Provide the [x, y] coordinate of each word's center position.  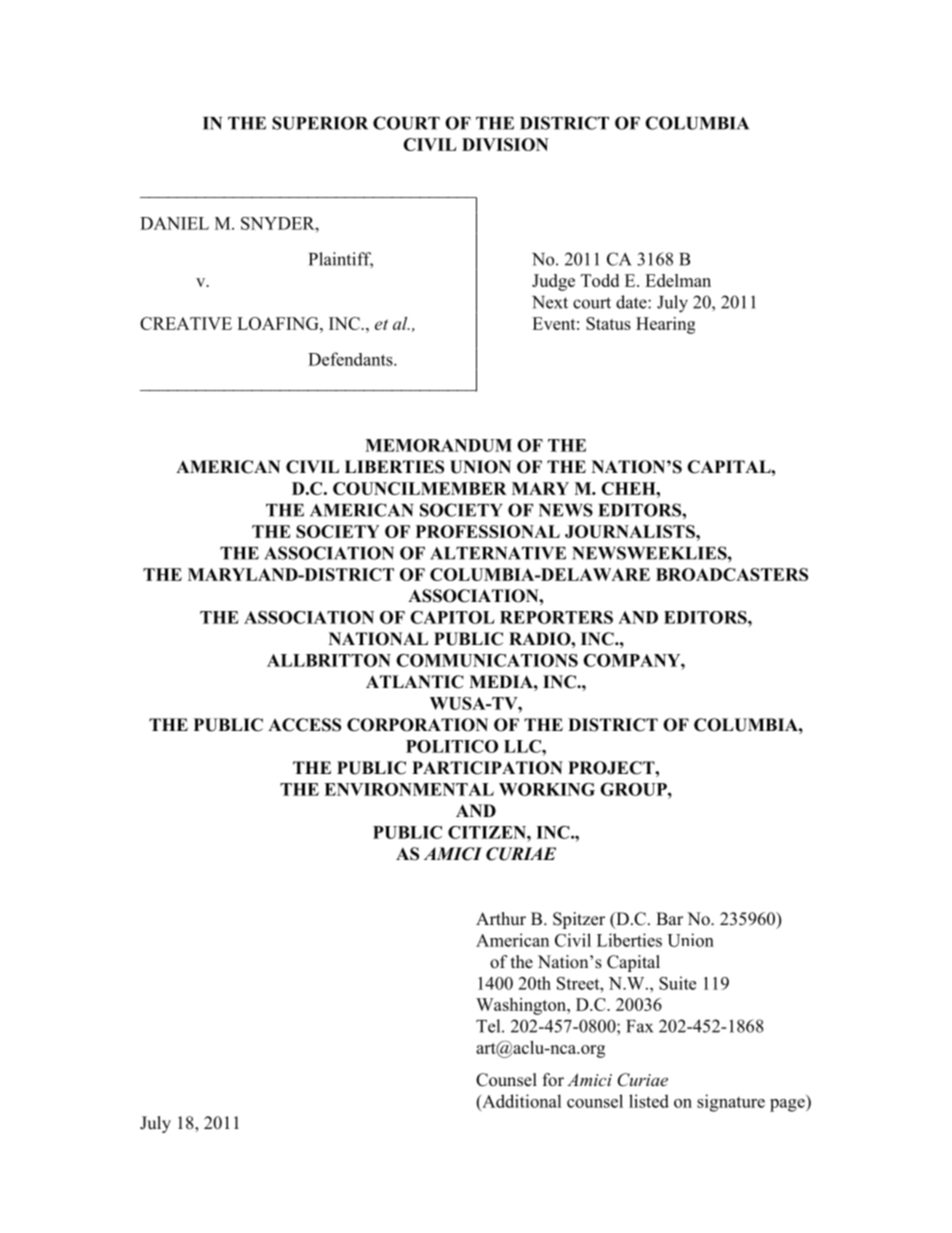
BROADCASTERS [732, 574]
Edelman [678, 280]
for [553, 1080]
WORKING [547, 789]
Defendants [351, 359]
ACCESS [304, 725]
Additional [521, 1101]
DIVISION [505, 144]
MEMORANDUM [438, 445]
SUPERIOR [320, 123]
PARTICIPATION [487, 768]
